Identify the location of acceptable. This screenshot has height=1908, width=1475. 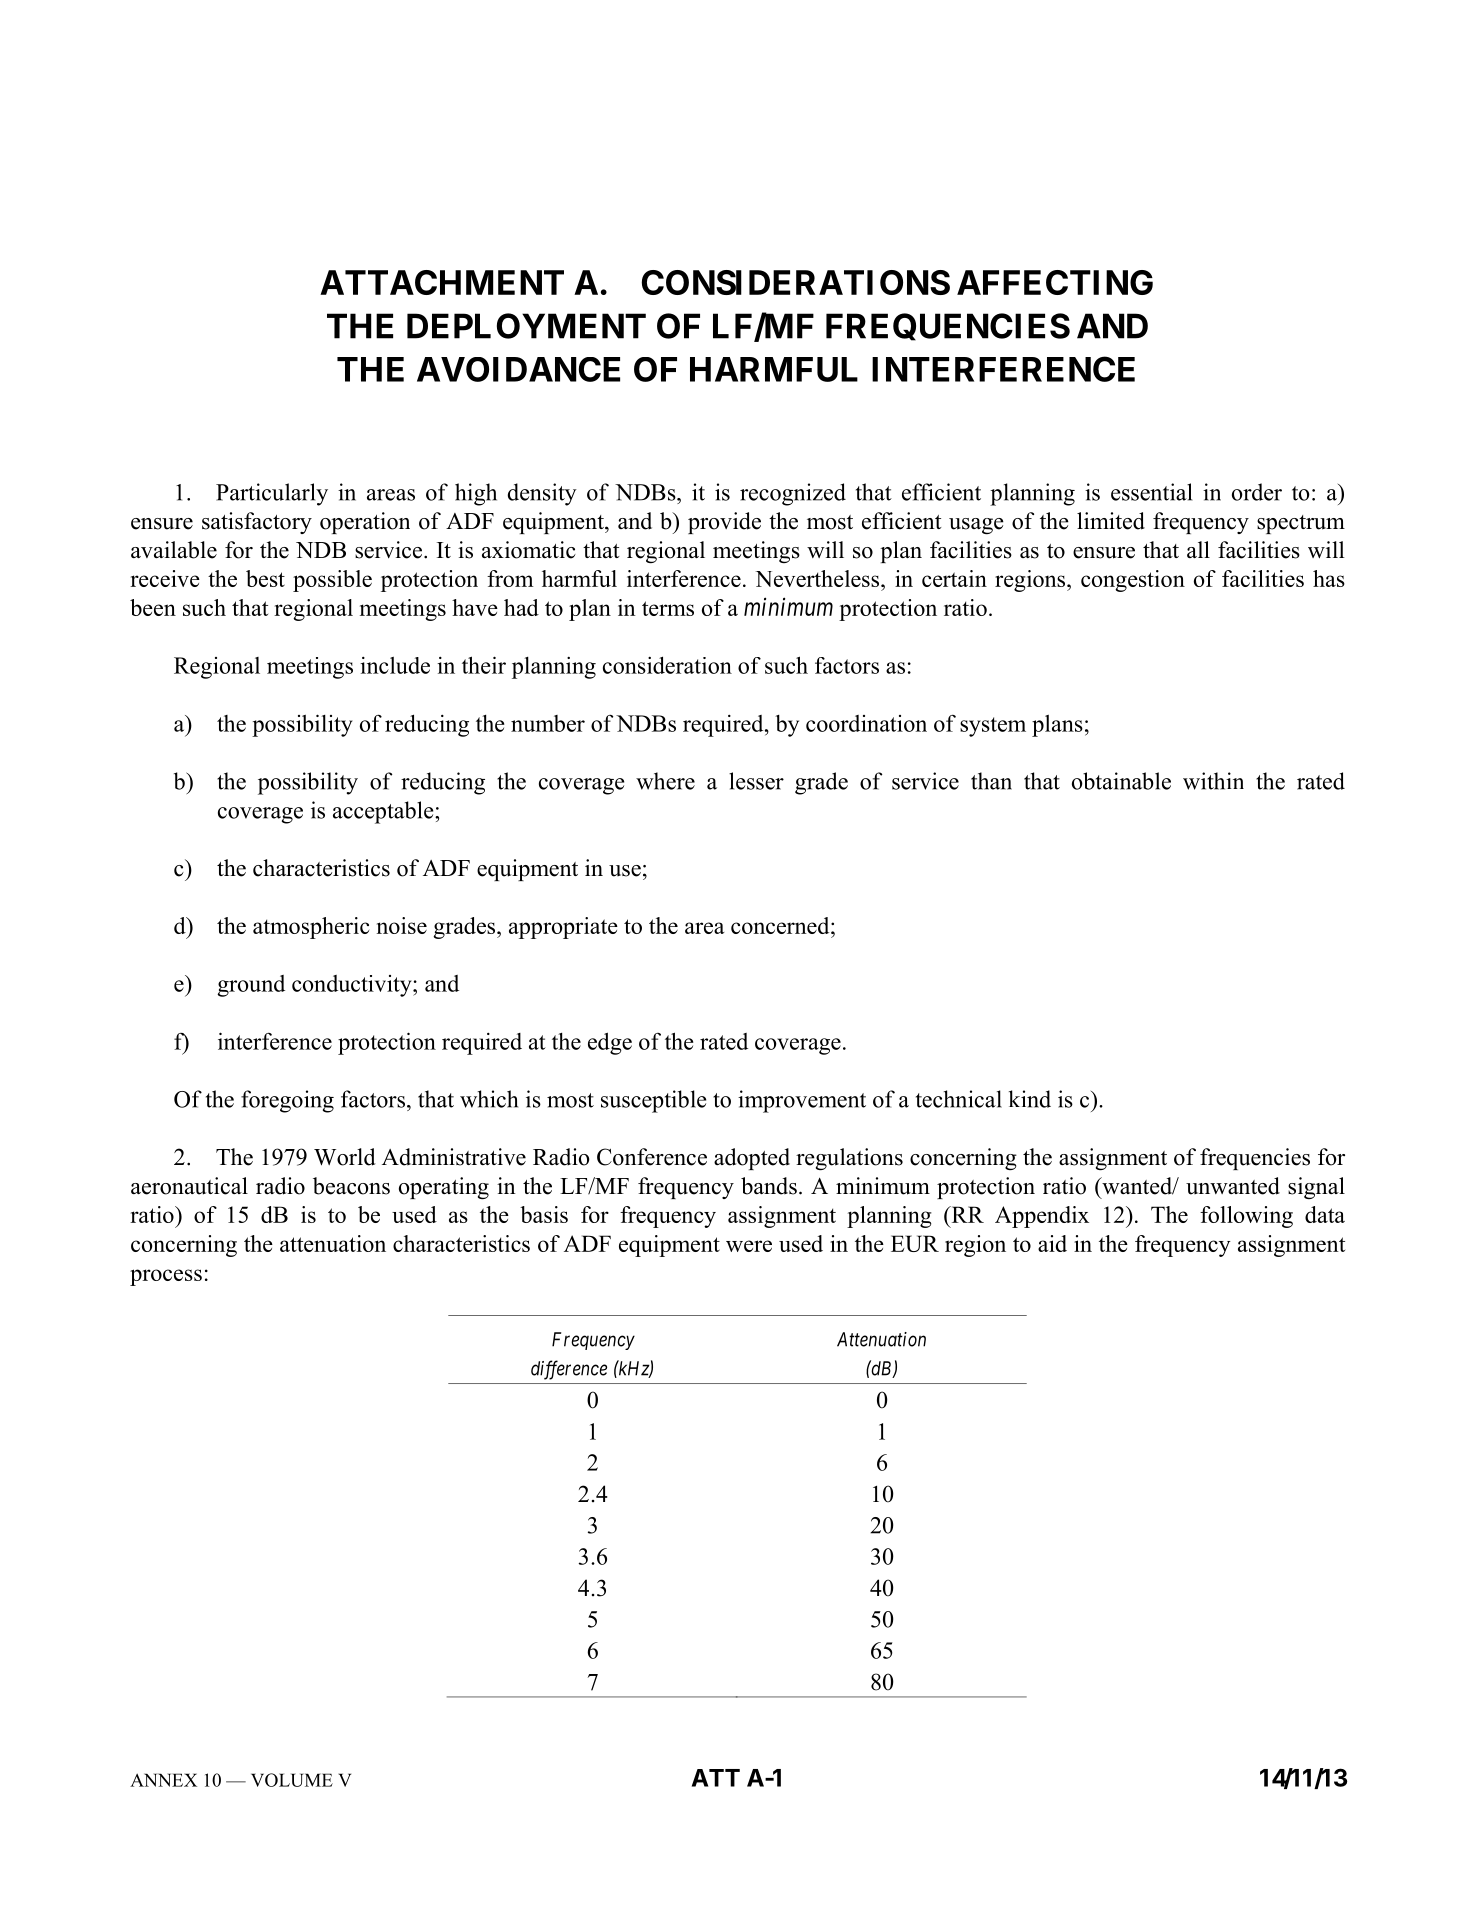
(384, 812).
